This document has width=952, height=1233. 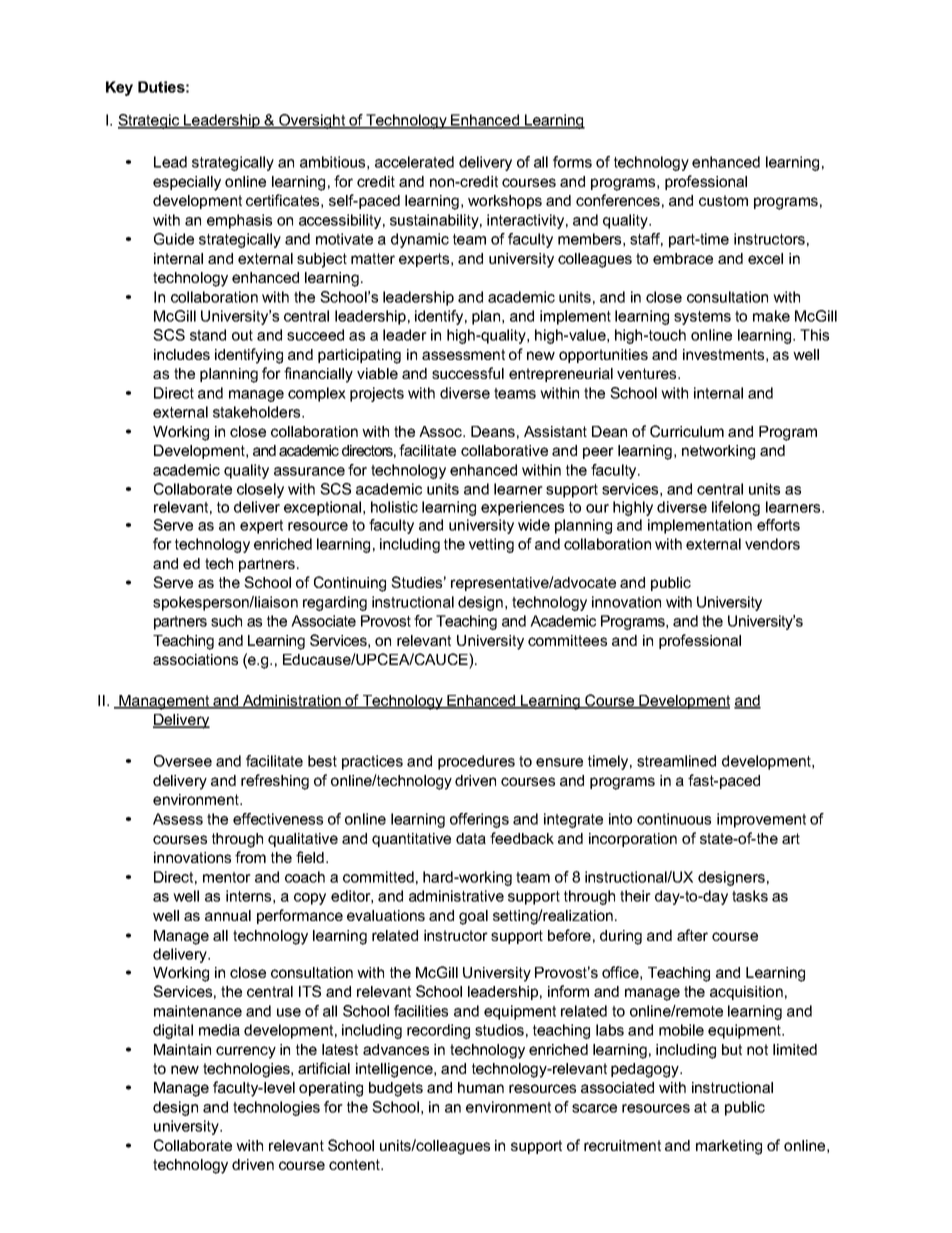 I want to click on tasks, so click(x=750, y=896).
